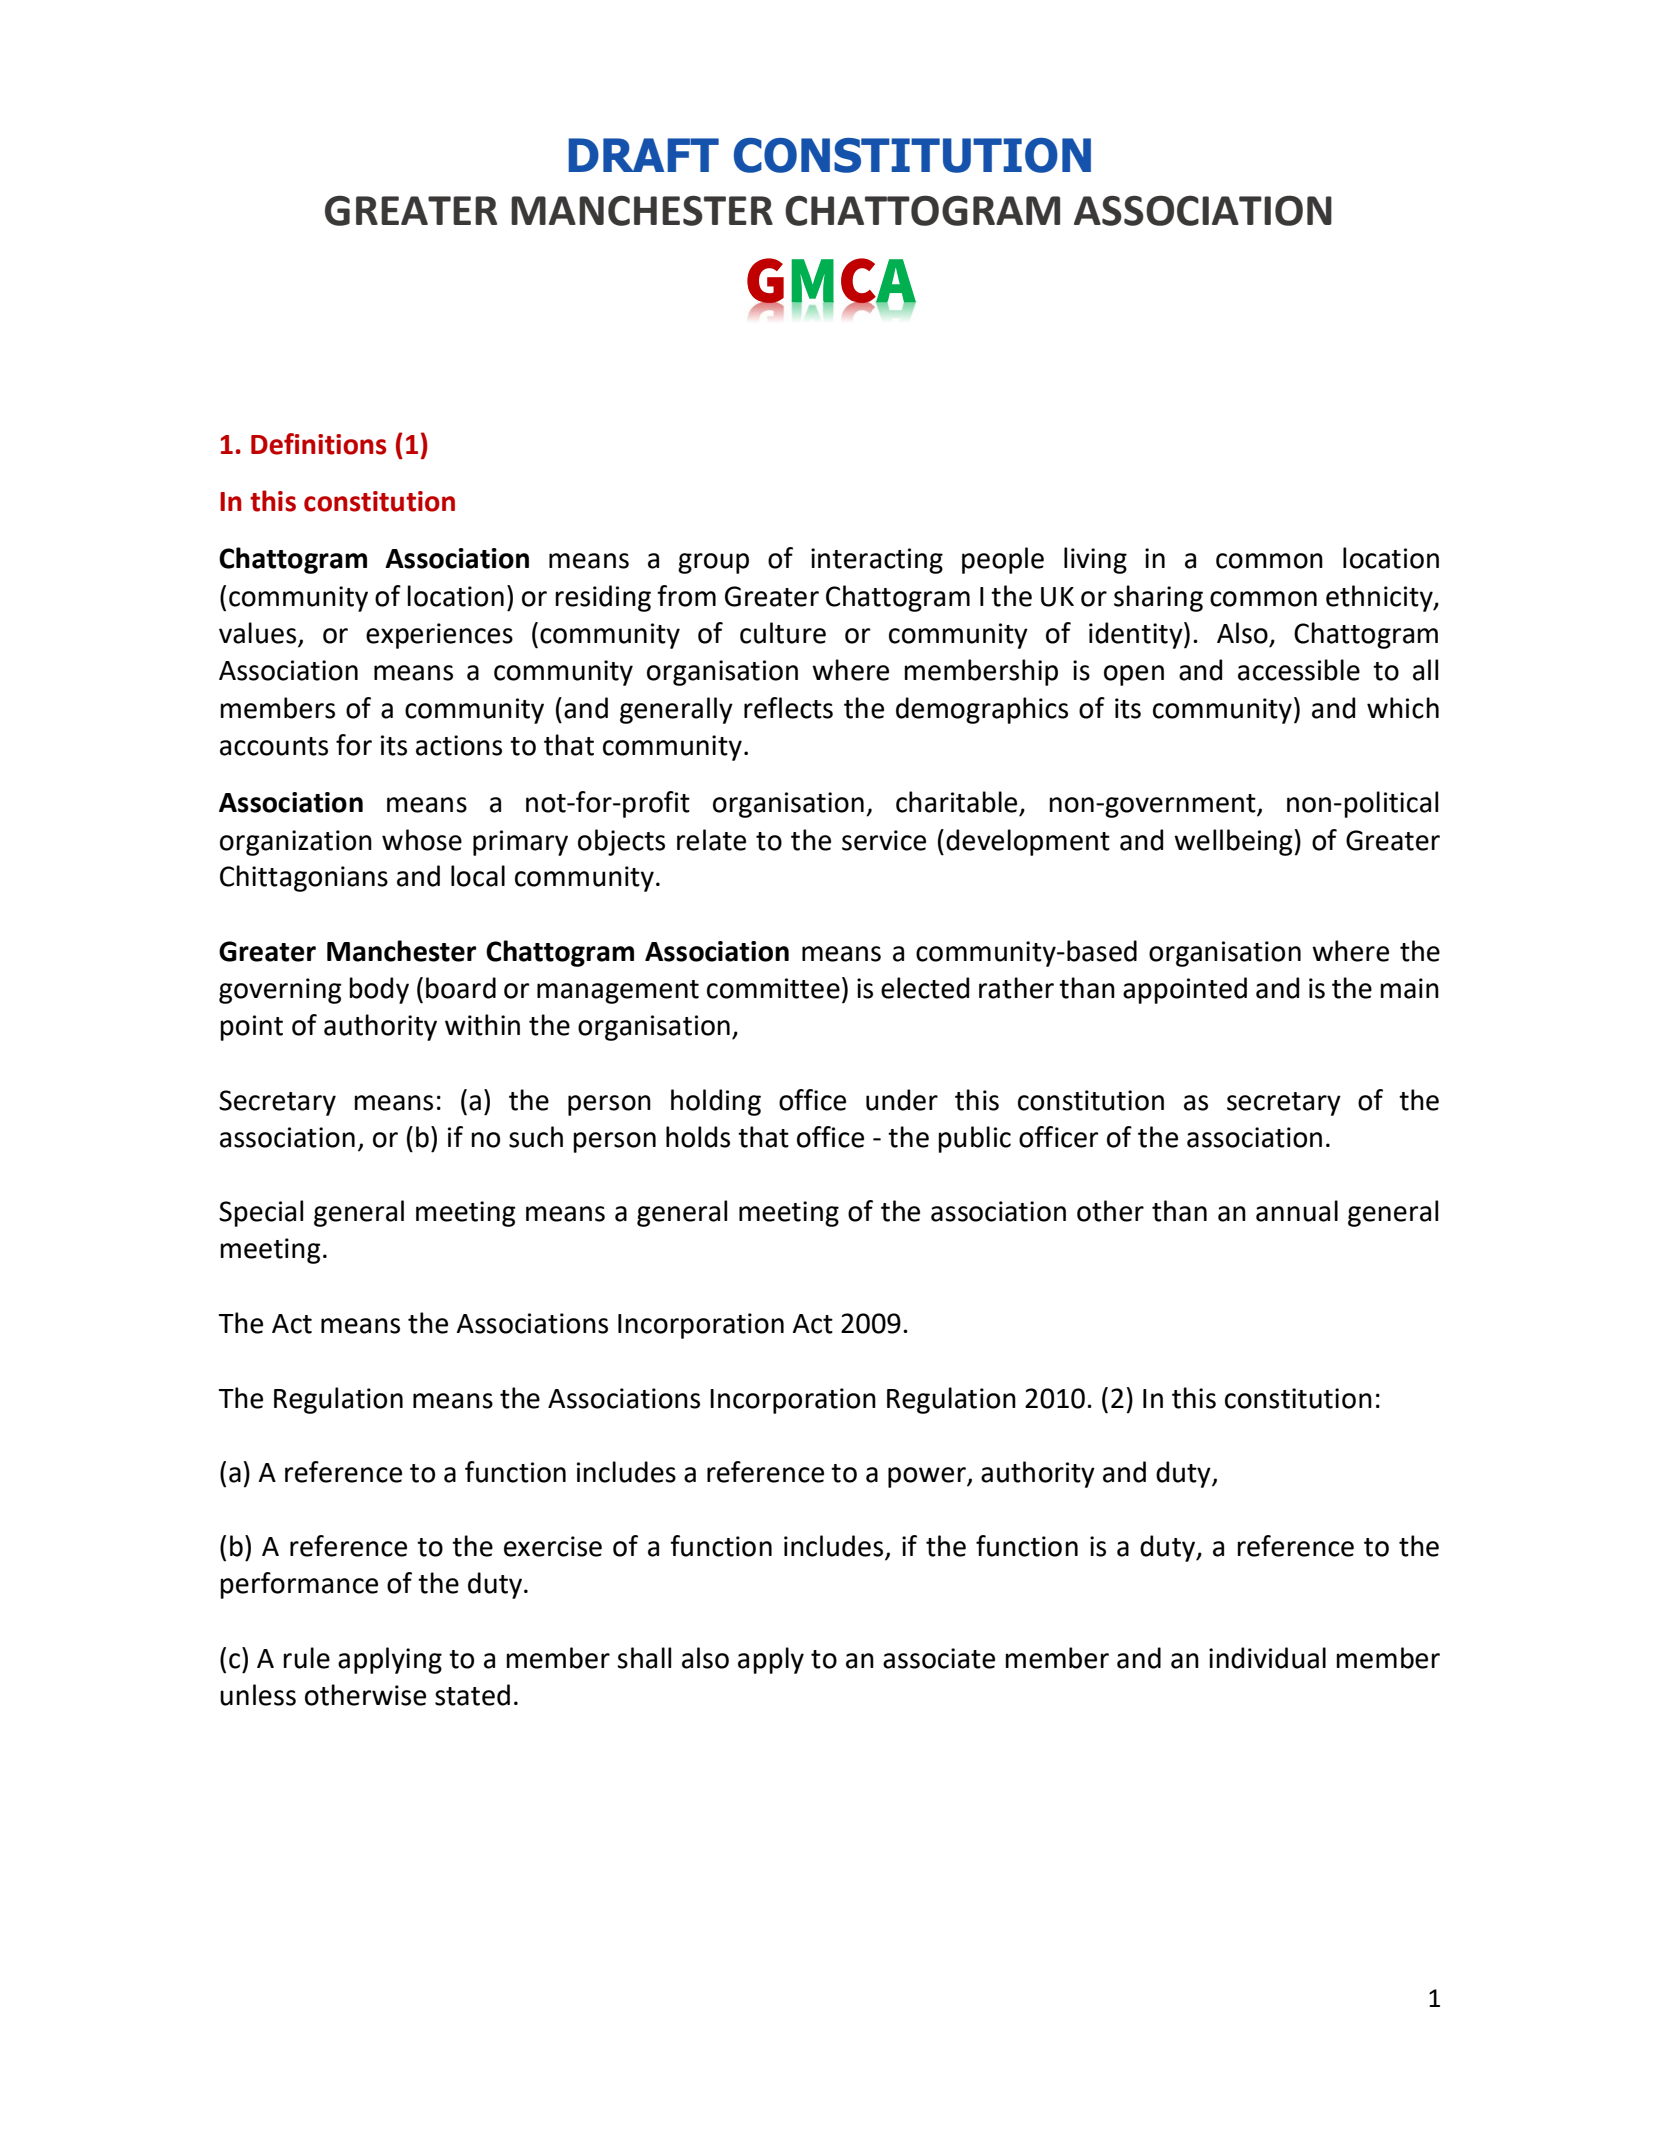 The height and width of the screenshot is (2140, 1653). I want to click on Special, so click(261, 1213).
